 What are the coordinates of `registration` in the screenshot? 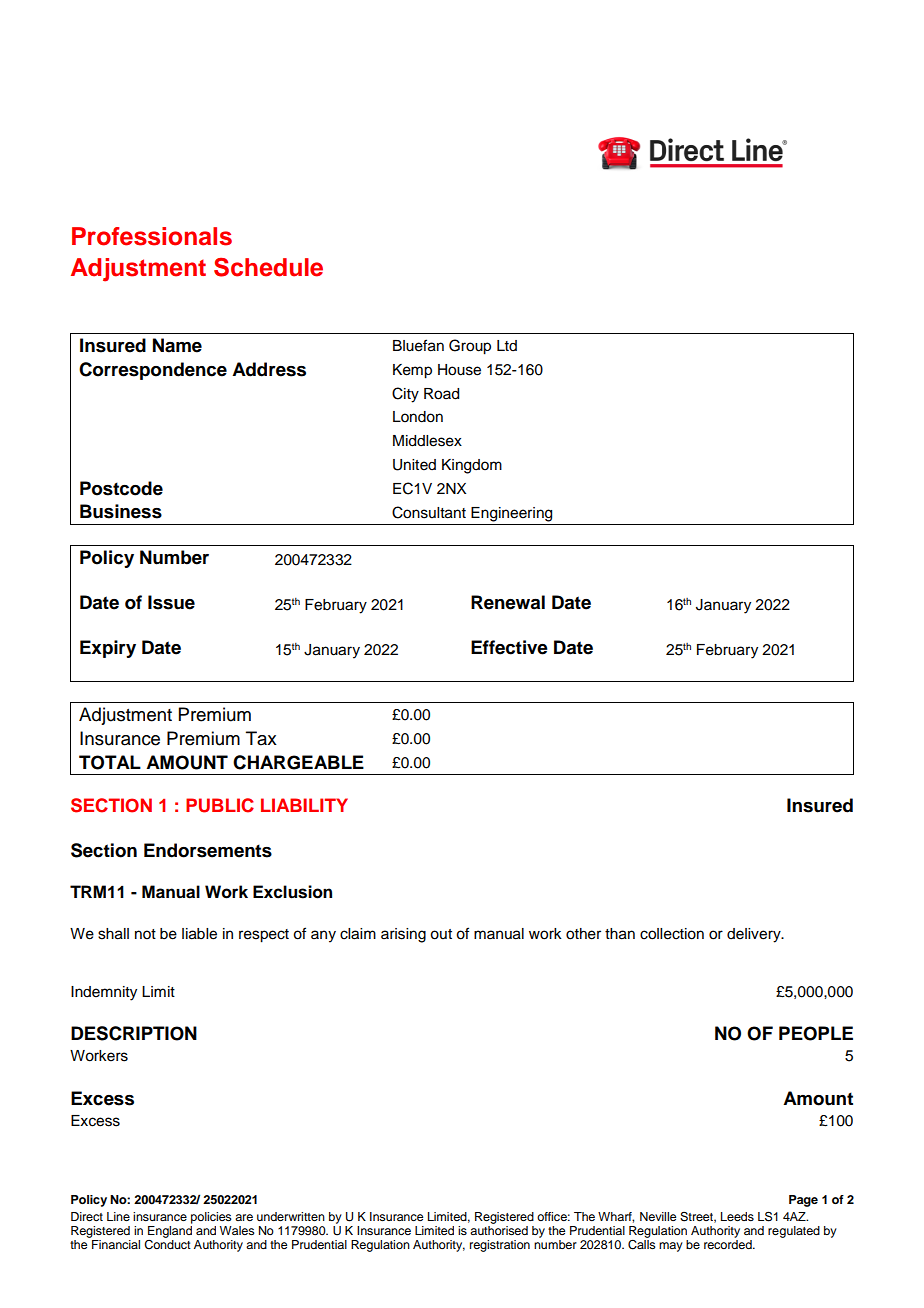 It's located at (500, 1246).
